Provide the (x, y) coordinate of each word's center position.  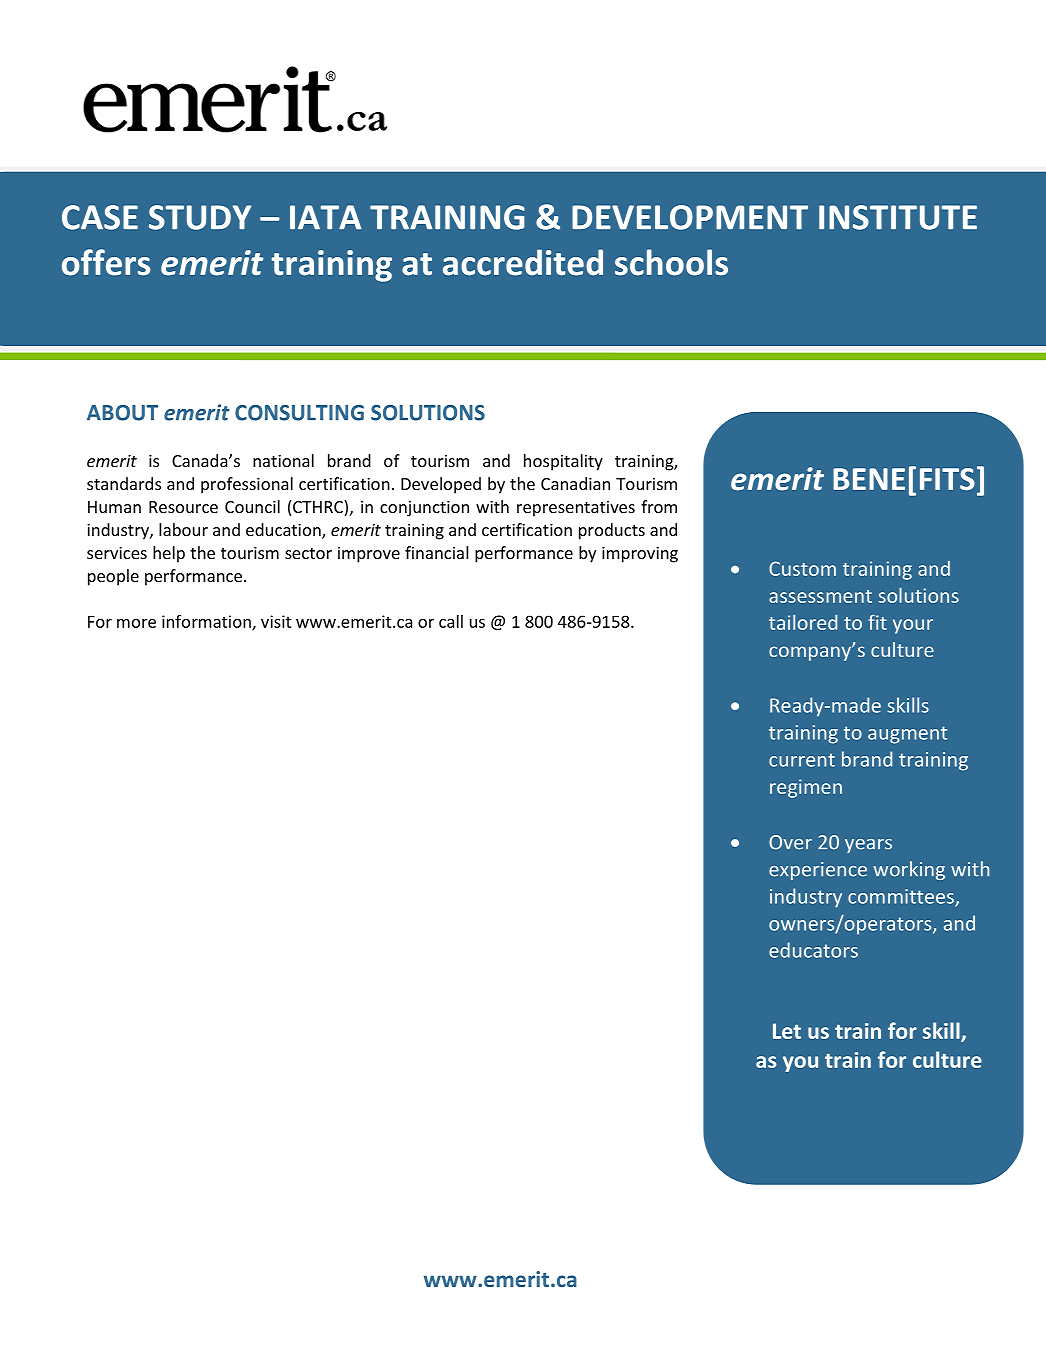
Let (787, 1031)
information (207, 622)
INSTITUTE (898, 217)
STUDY (200, 217)
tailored (803, 622)
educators (813, 950)
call (451, 621)
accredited (523, 262)
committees (902, 897)
